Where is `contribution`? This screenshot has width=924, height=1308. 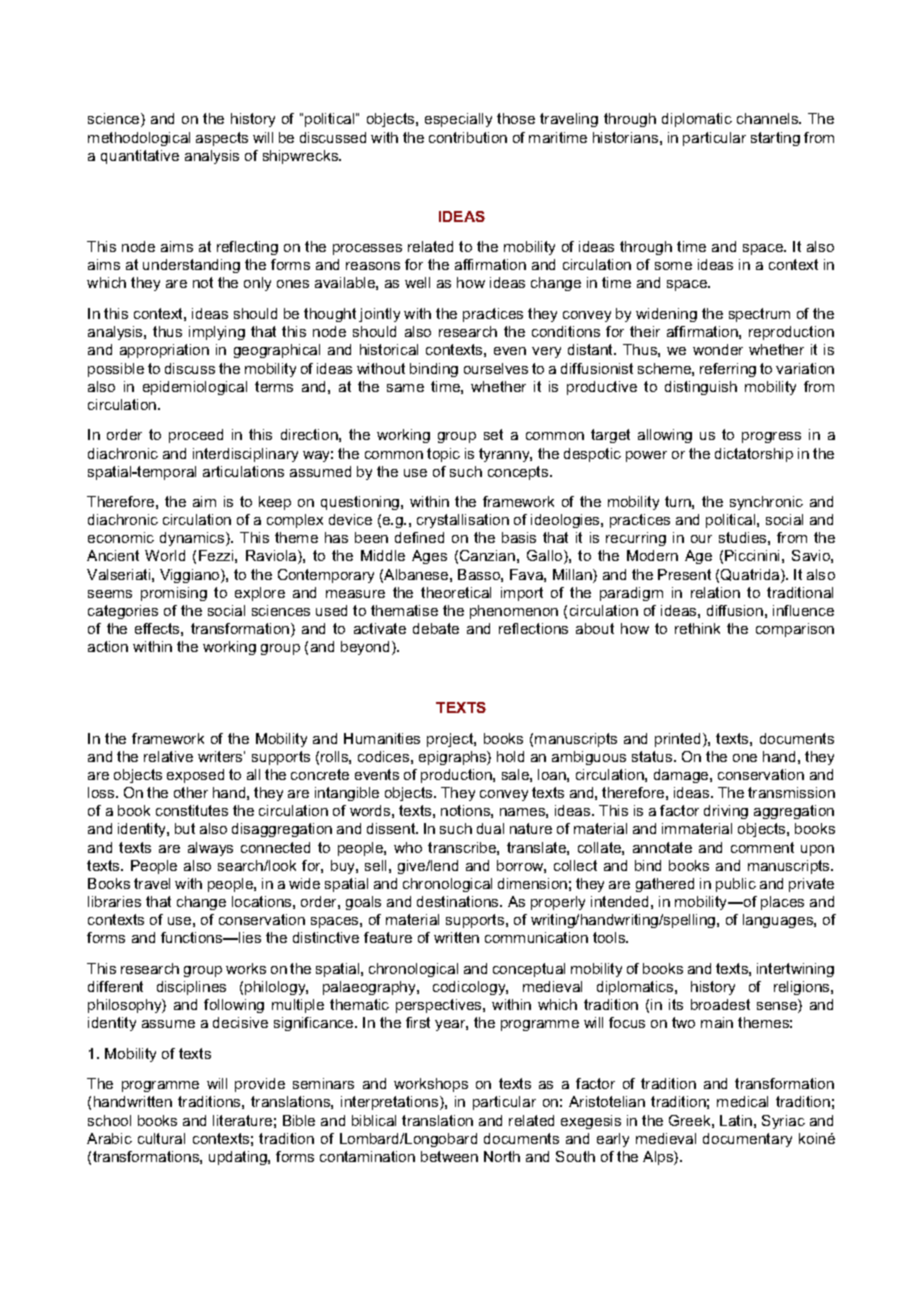 contribution is located at coordinates (468, 137).
